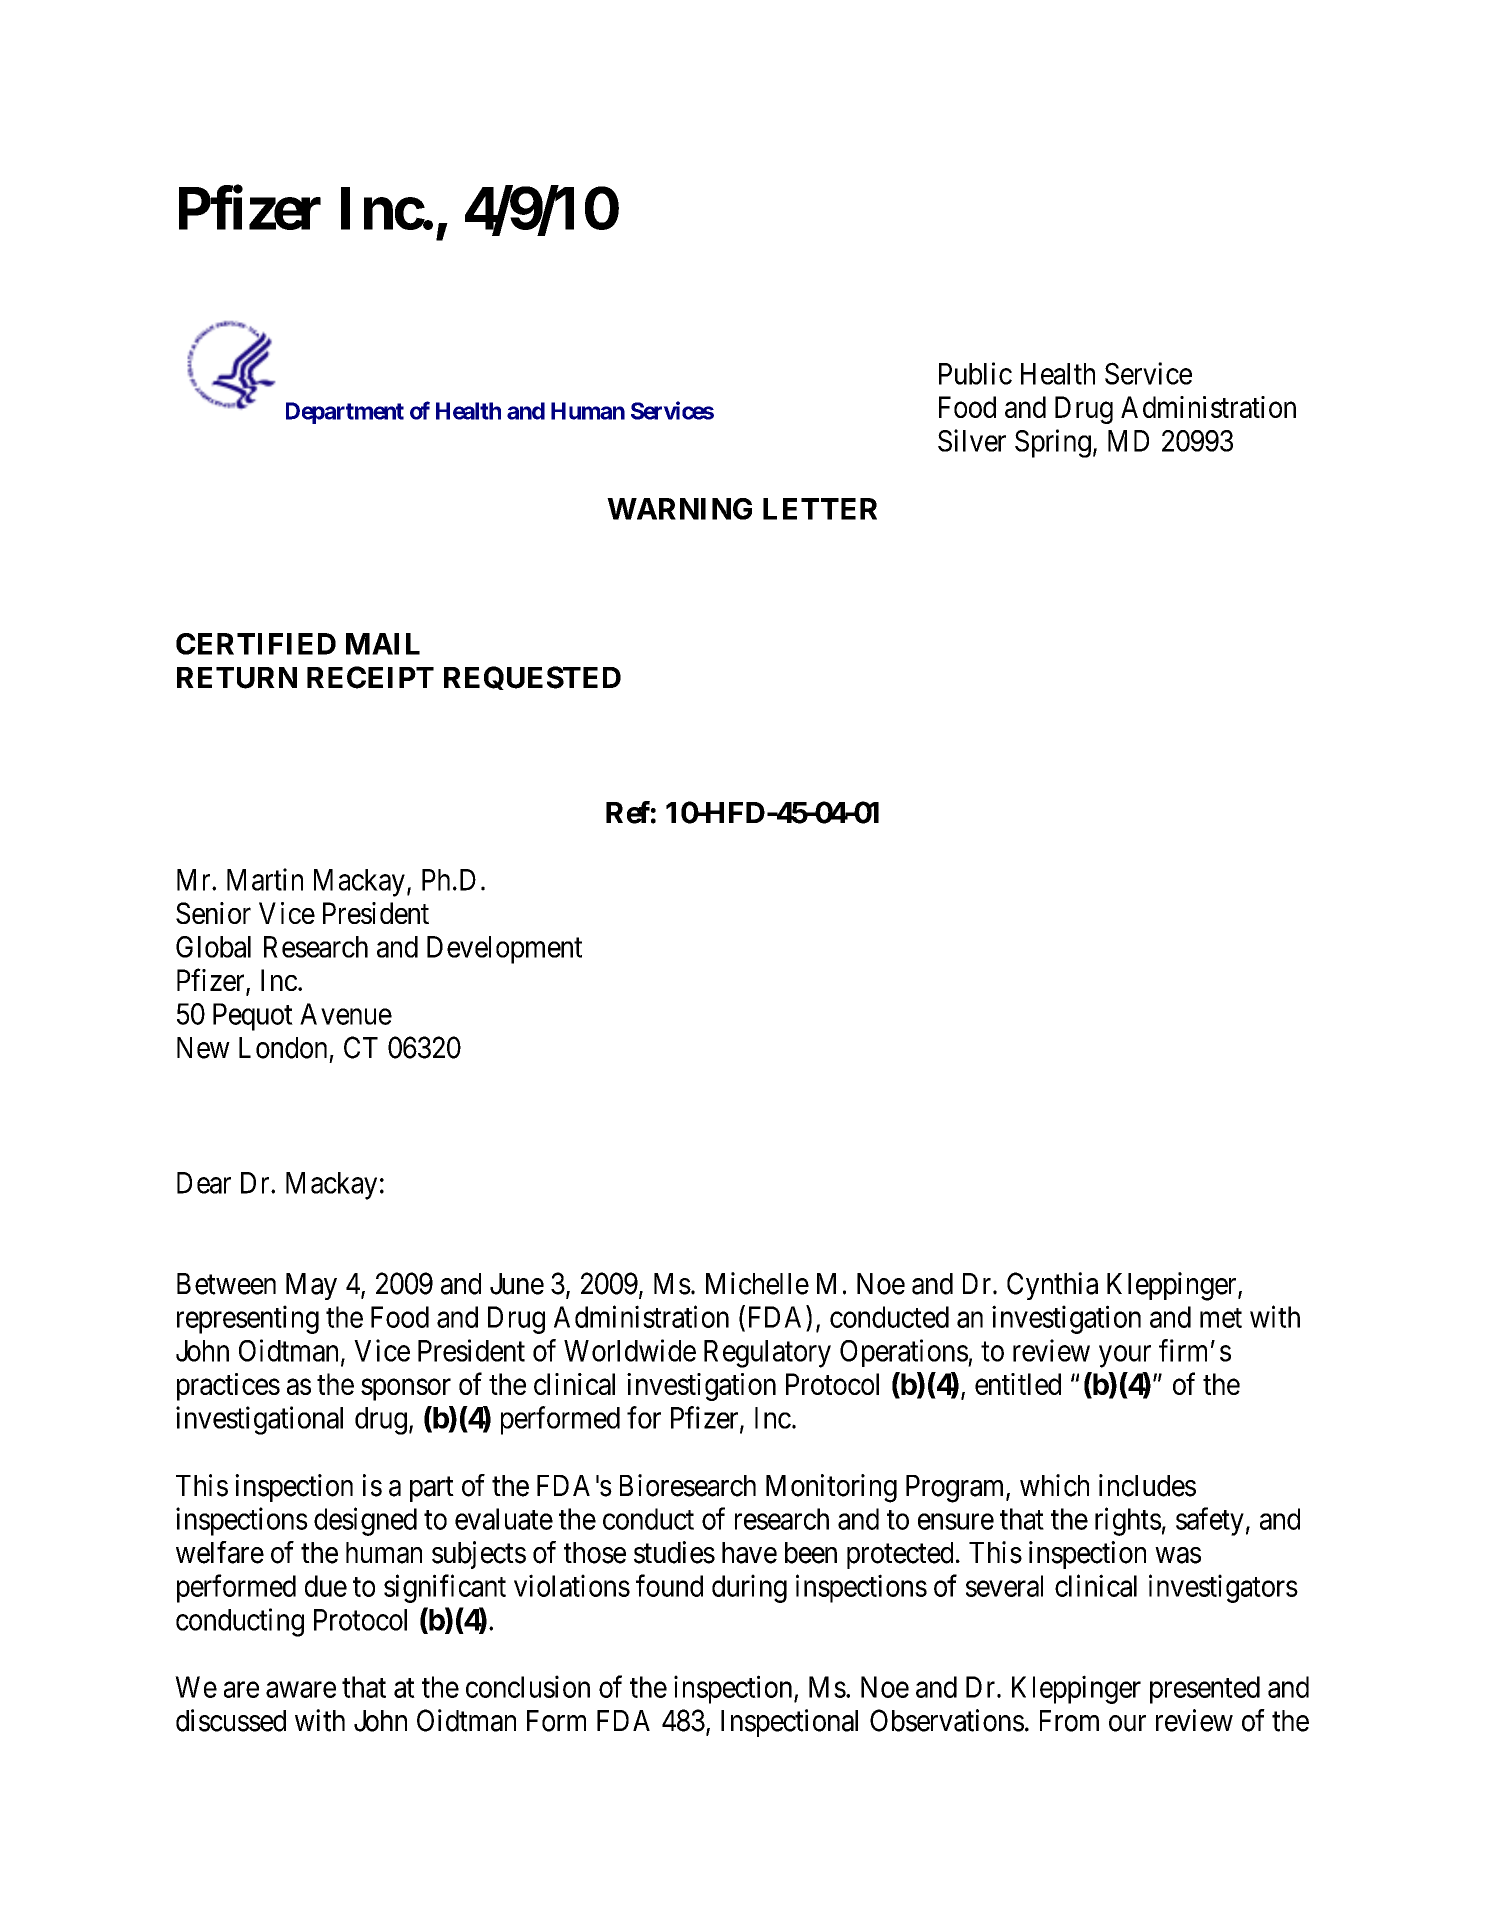  What do you see at coordinates (767, 1354) in the screenshot?
I see `Regulatory` at bounding box center [767, 1354].
